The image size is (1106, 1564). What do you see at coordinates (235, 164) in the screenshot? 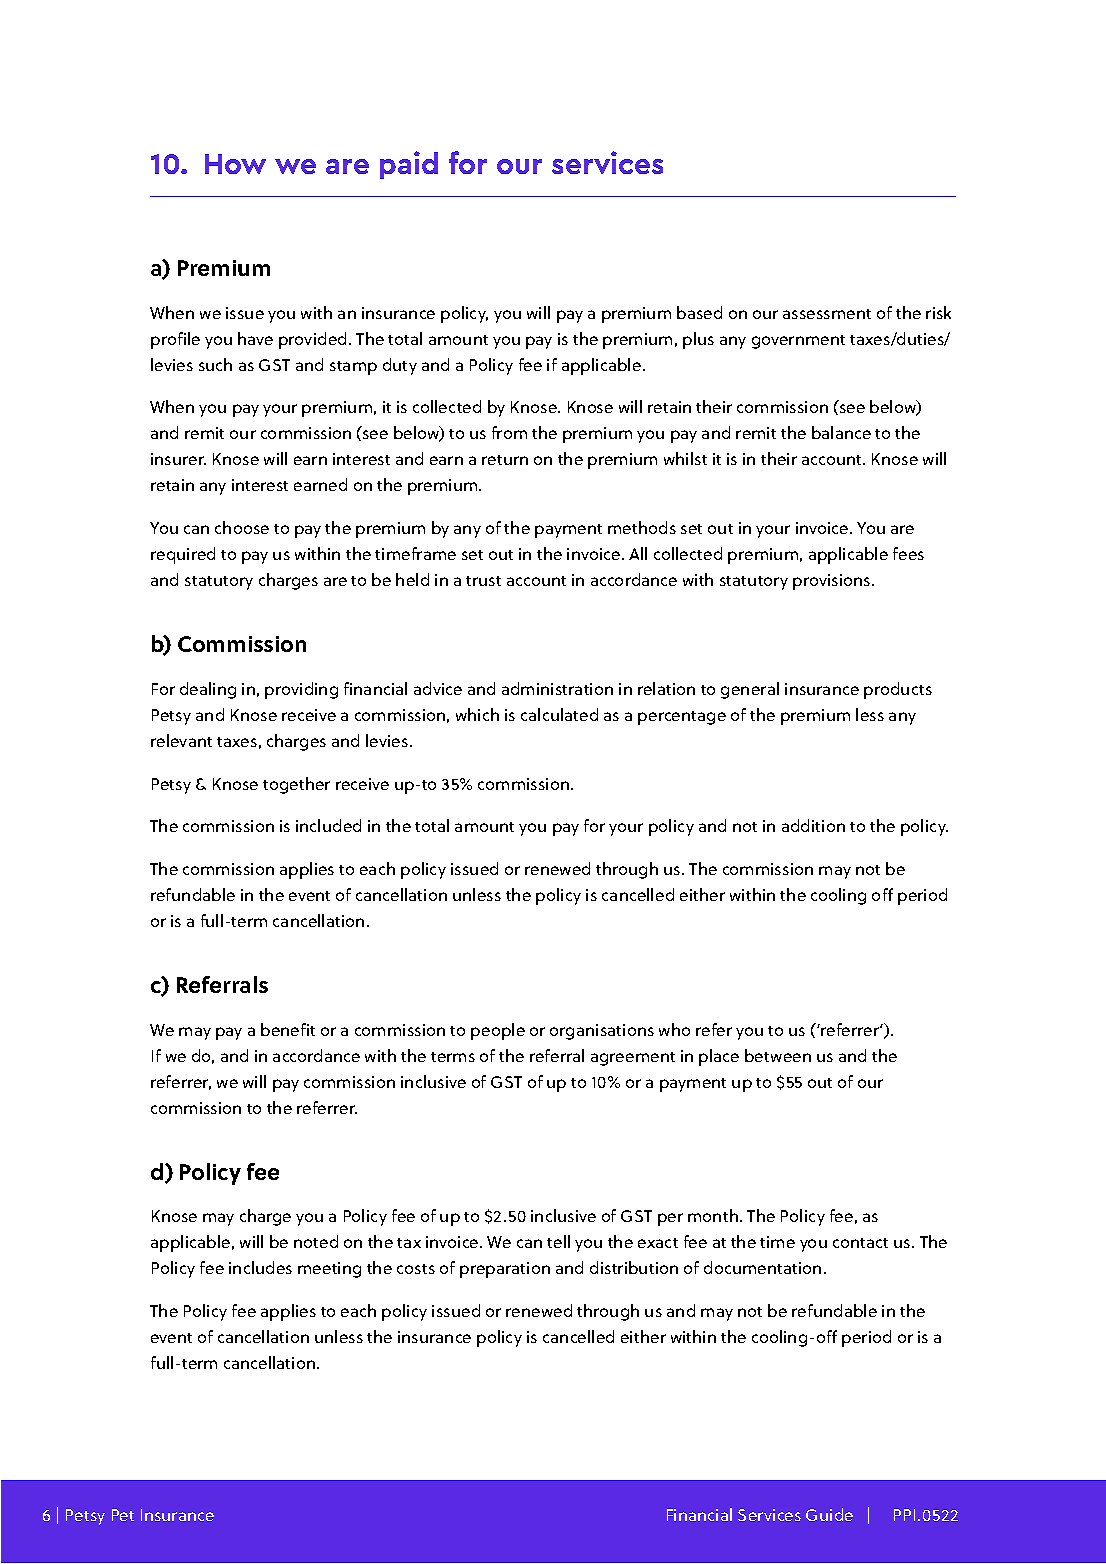
I see `How` at bounding box center [235, 164].
